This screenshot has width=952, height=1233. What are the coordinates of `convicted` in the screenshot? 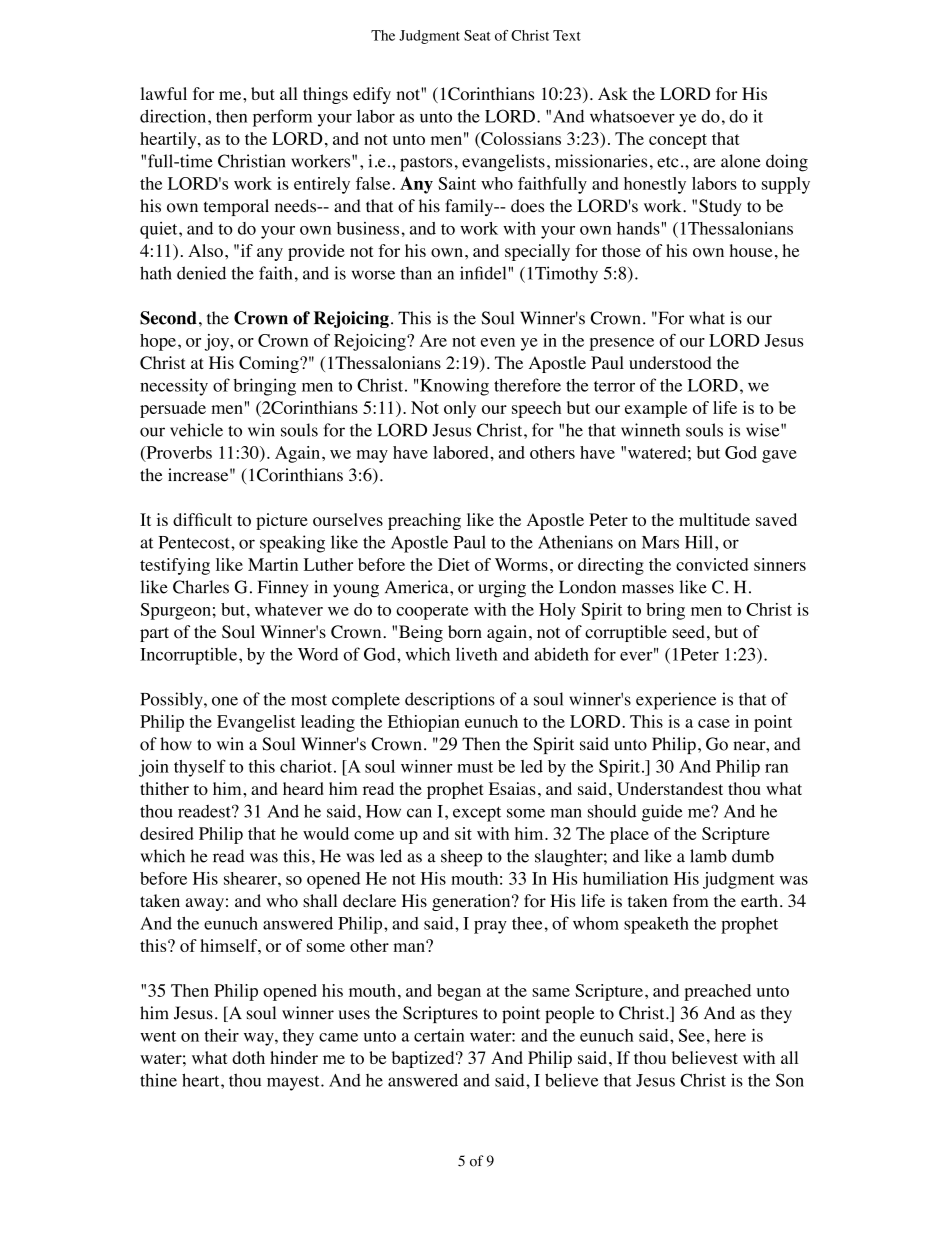 It's located at (712, 564).
